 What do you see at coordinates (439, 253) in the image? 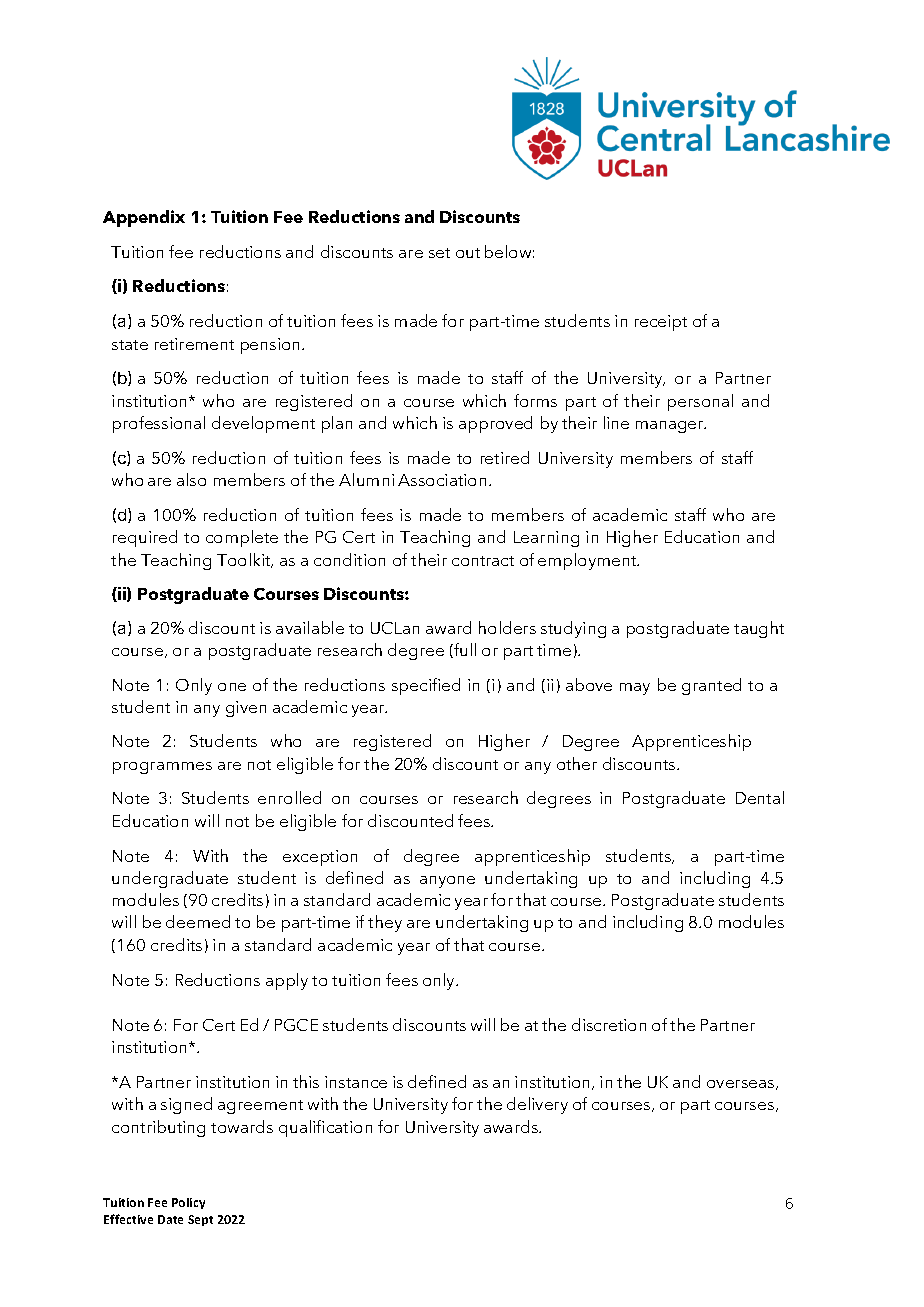
I see `set` at bounding box center [439, 253].
